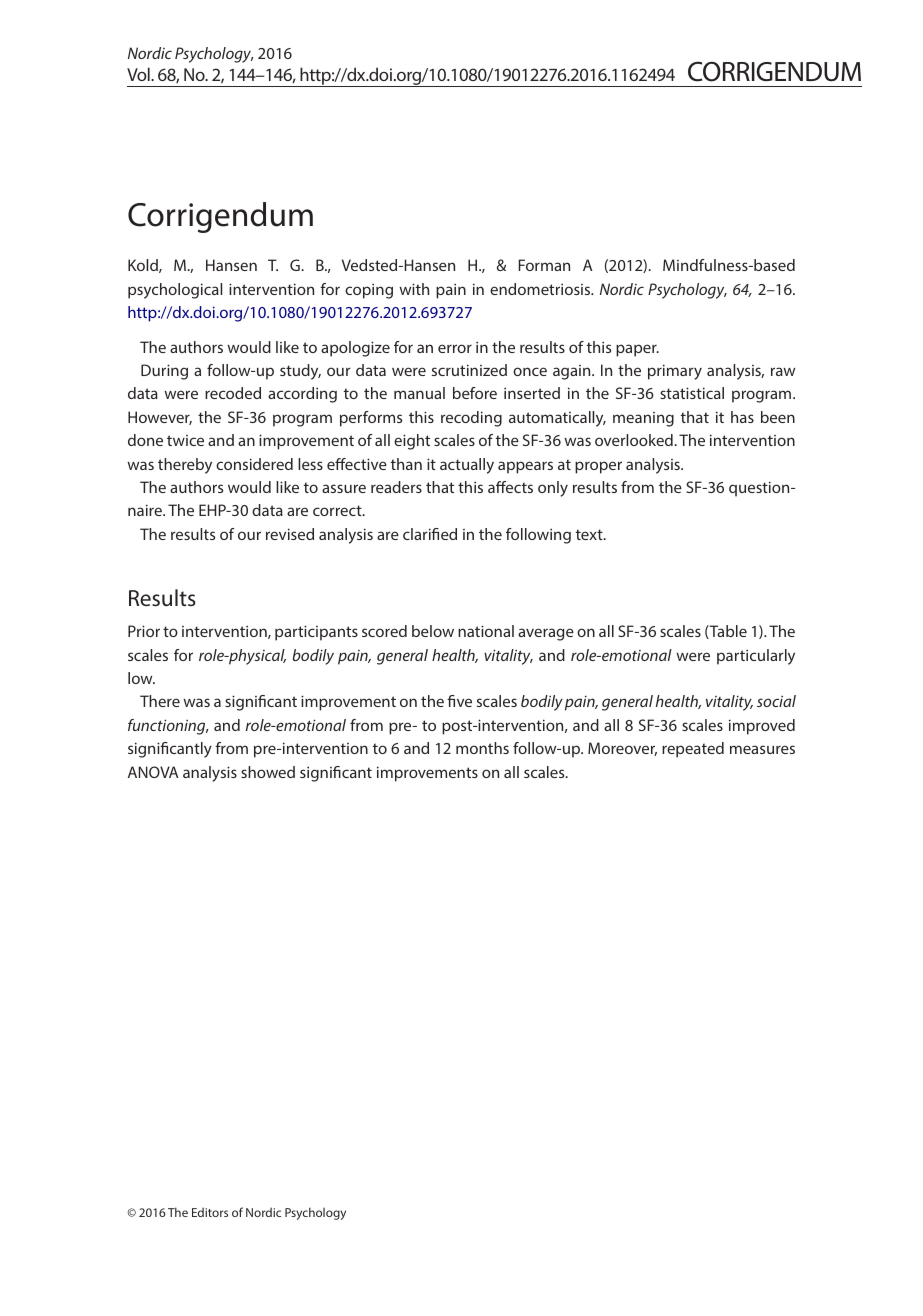 The height and width of the image is (1316, 923). What do you see at coordinates (693, 750) in the image?
I see `repeated` at bounding box center [693, 750].
